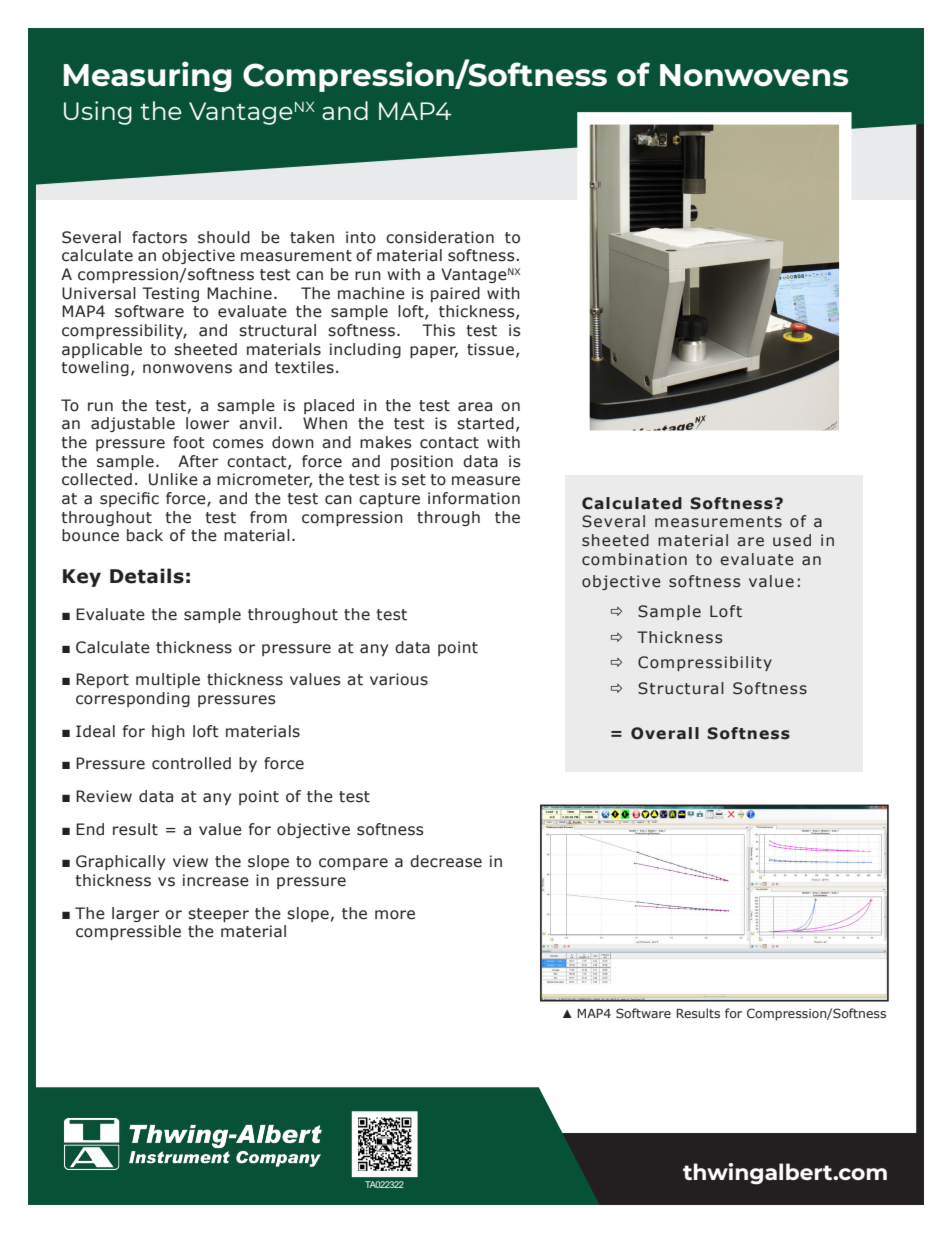 This page has width=952, height=1233. Describe the element at coordinates (455, 294) in the page. I see `paired` at that location.
